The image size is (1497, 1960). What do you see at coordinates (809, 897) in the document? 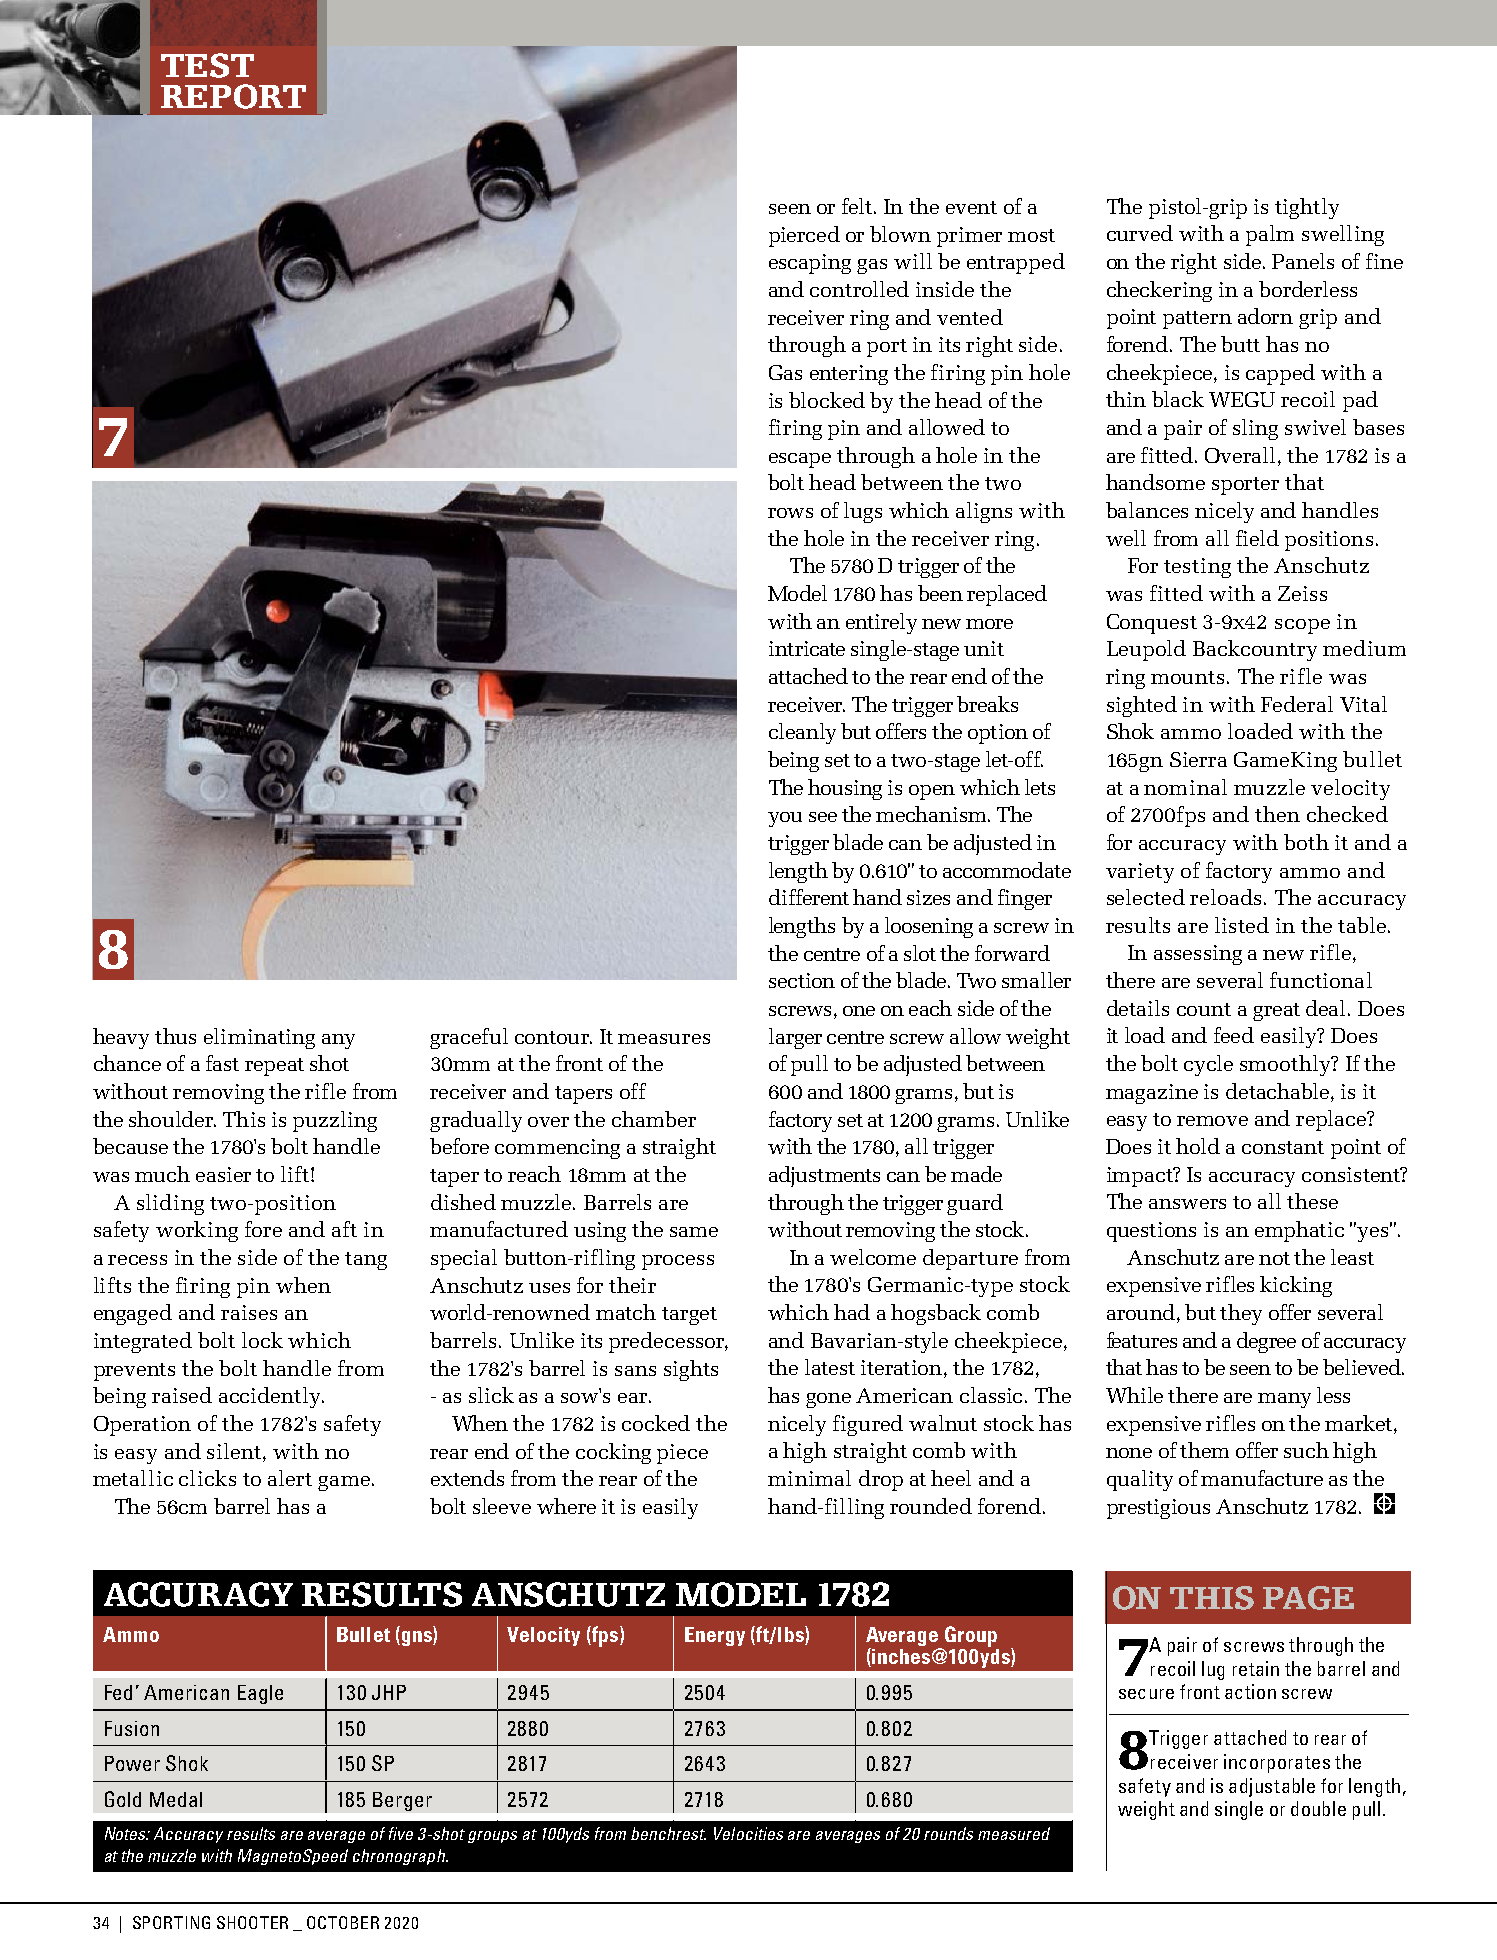
I see `different` at bounding box center [809, 897].
